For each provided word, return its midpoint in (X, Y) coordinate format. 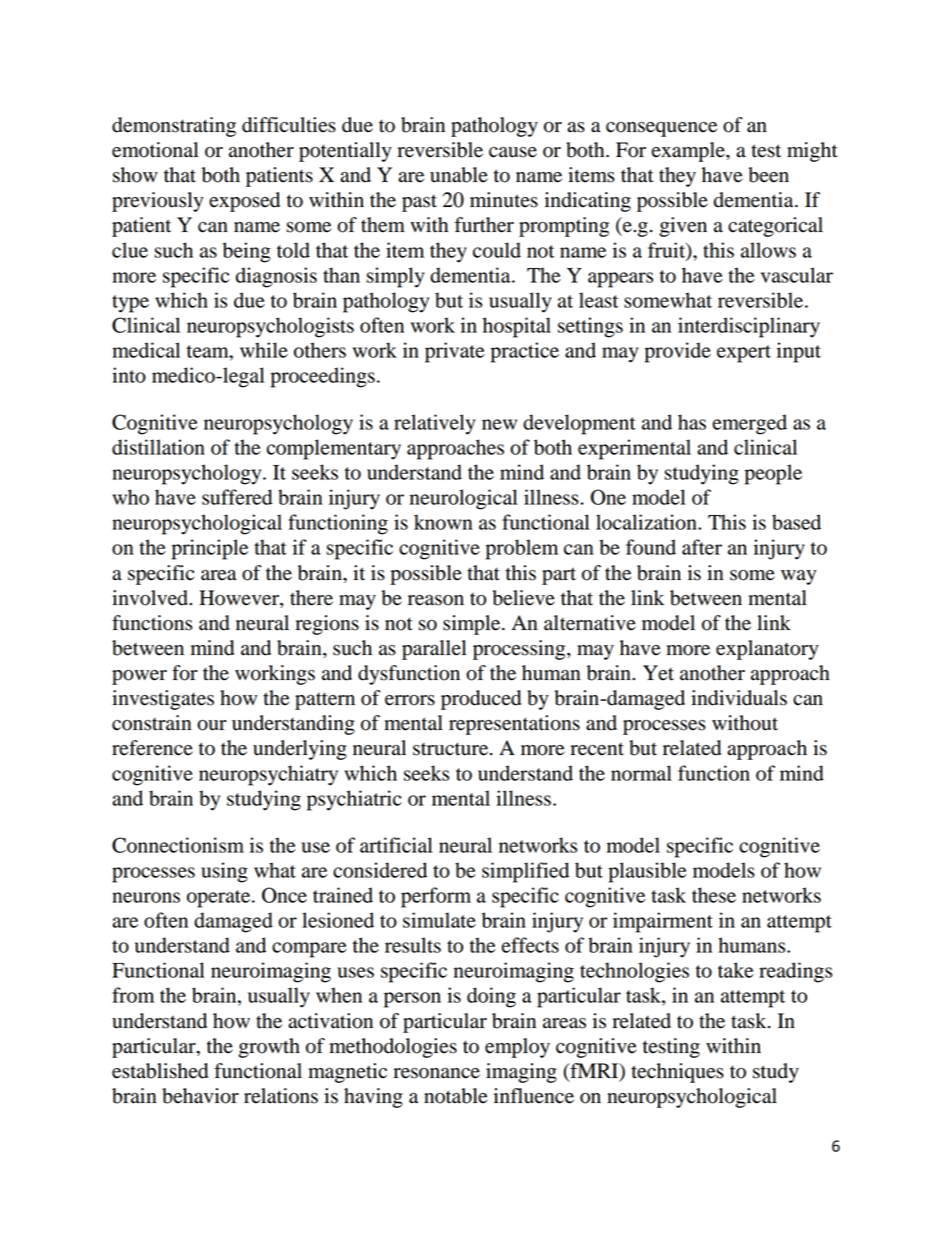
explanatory (767, 650)
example (689, 152)
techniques (677, 1073)
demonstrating (174, 127)
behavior (200, 1096)
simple (473, 625)
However (240, 599)
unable (459, 175)
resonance (436, 1073)
